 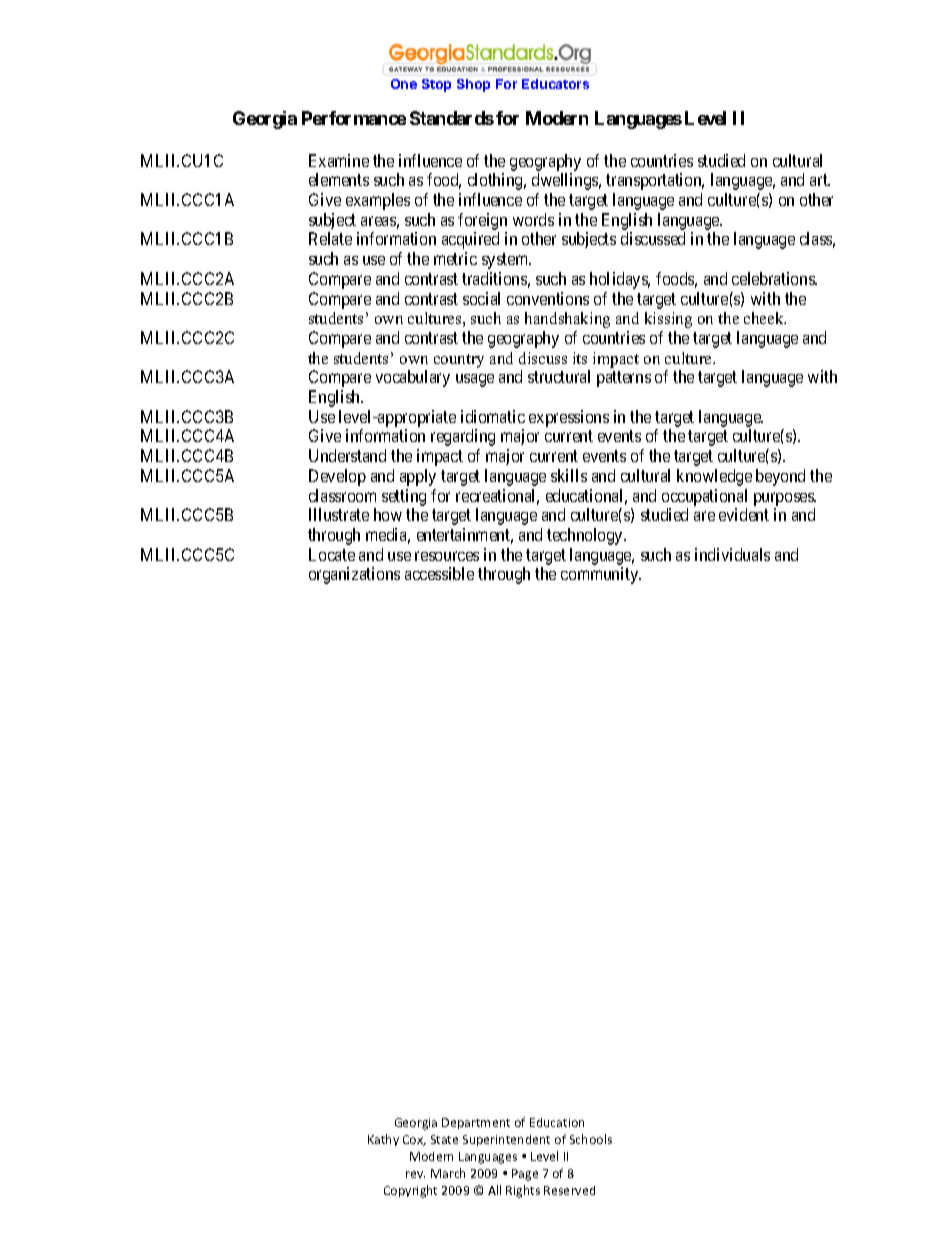 What do you see at coordinates (591, 1139) in the image?
I see `Schools` at bounding box center [591, 1139].
